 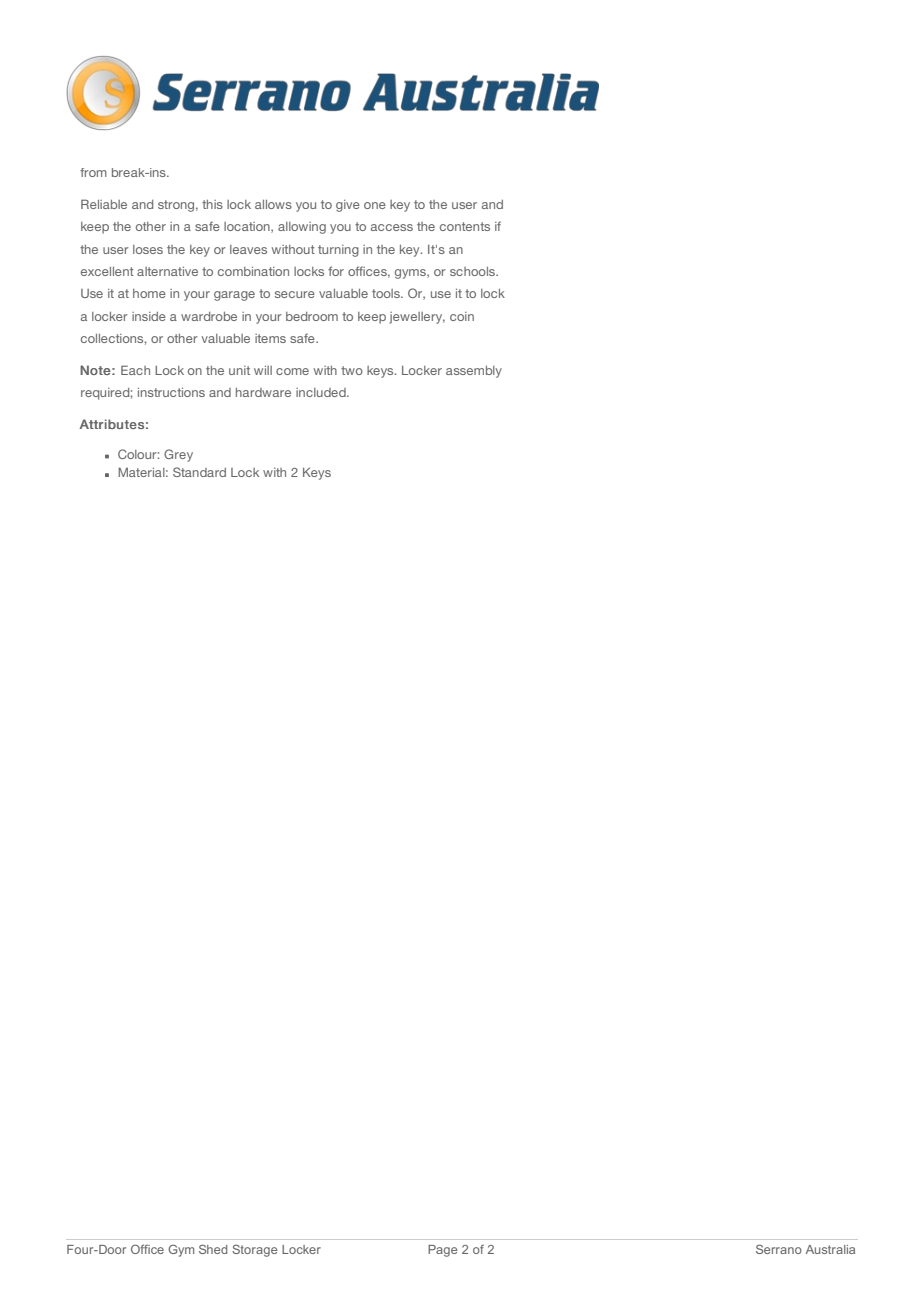 I want to click on two, so click(x=352, y=370).
